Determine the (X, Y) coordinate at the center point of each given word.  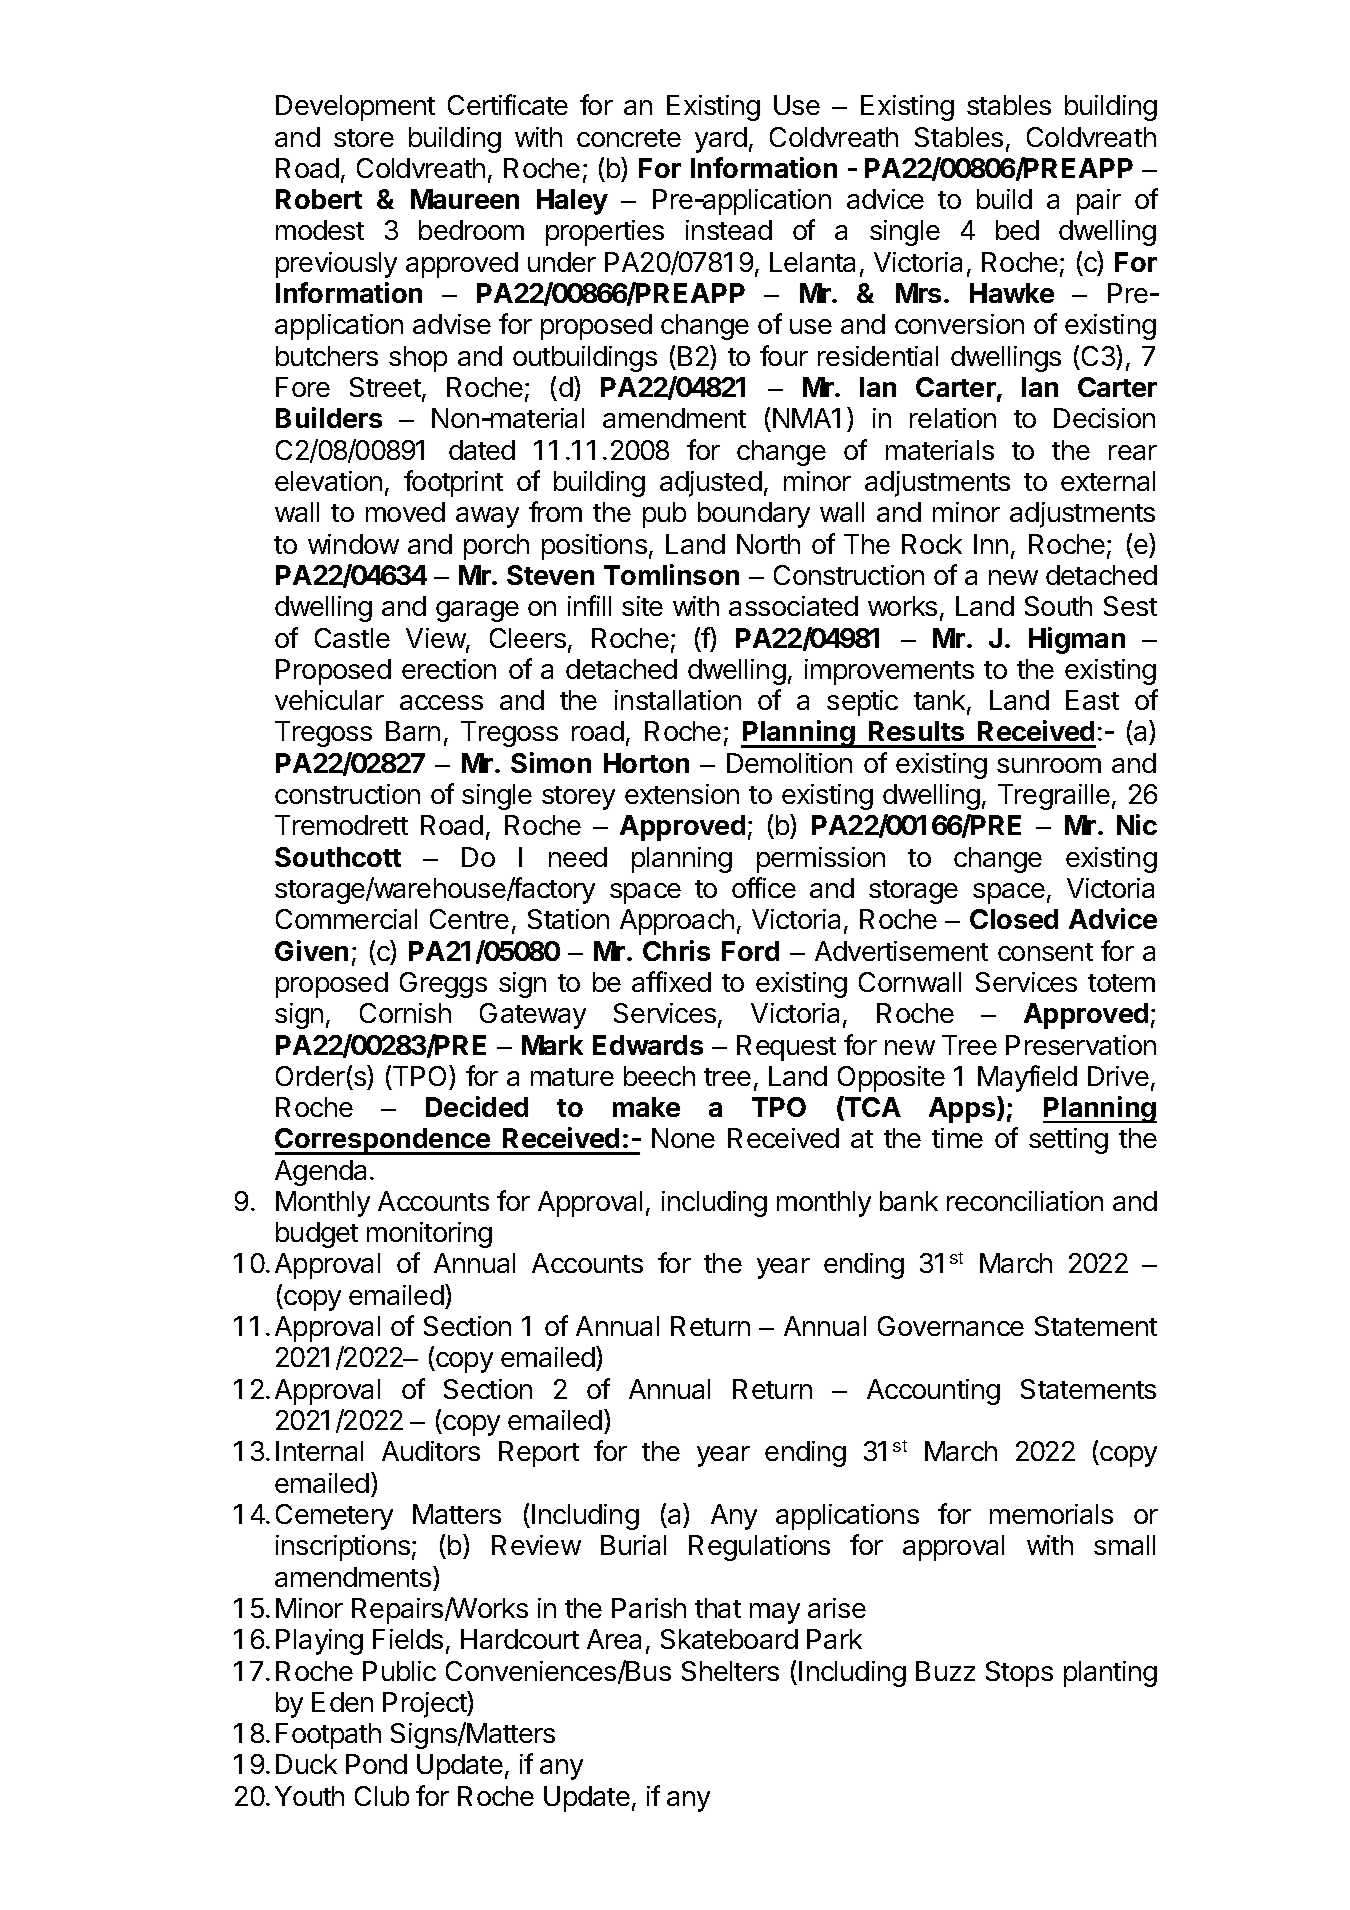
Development (355, 108)
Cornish (405, 1013)
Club (382, 1796)
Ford (750, 951)
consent (1045, 952)
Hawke (1012, 293)
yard (721, 140)
